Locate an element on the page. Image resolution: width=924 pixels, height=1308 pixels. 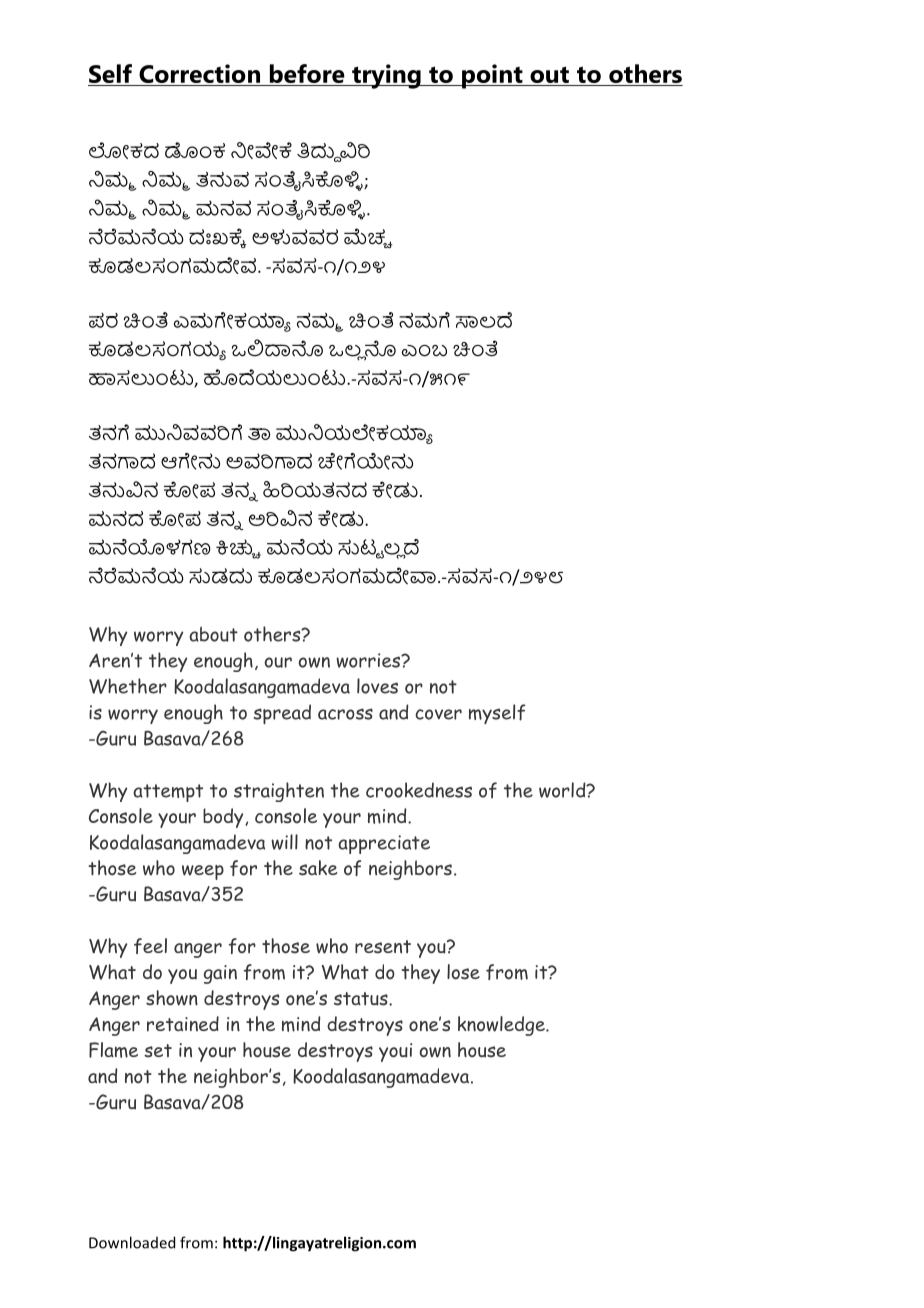
loves is located at coordinates (377, 686).
